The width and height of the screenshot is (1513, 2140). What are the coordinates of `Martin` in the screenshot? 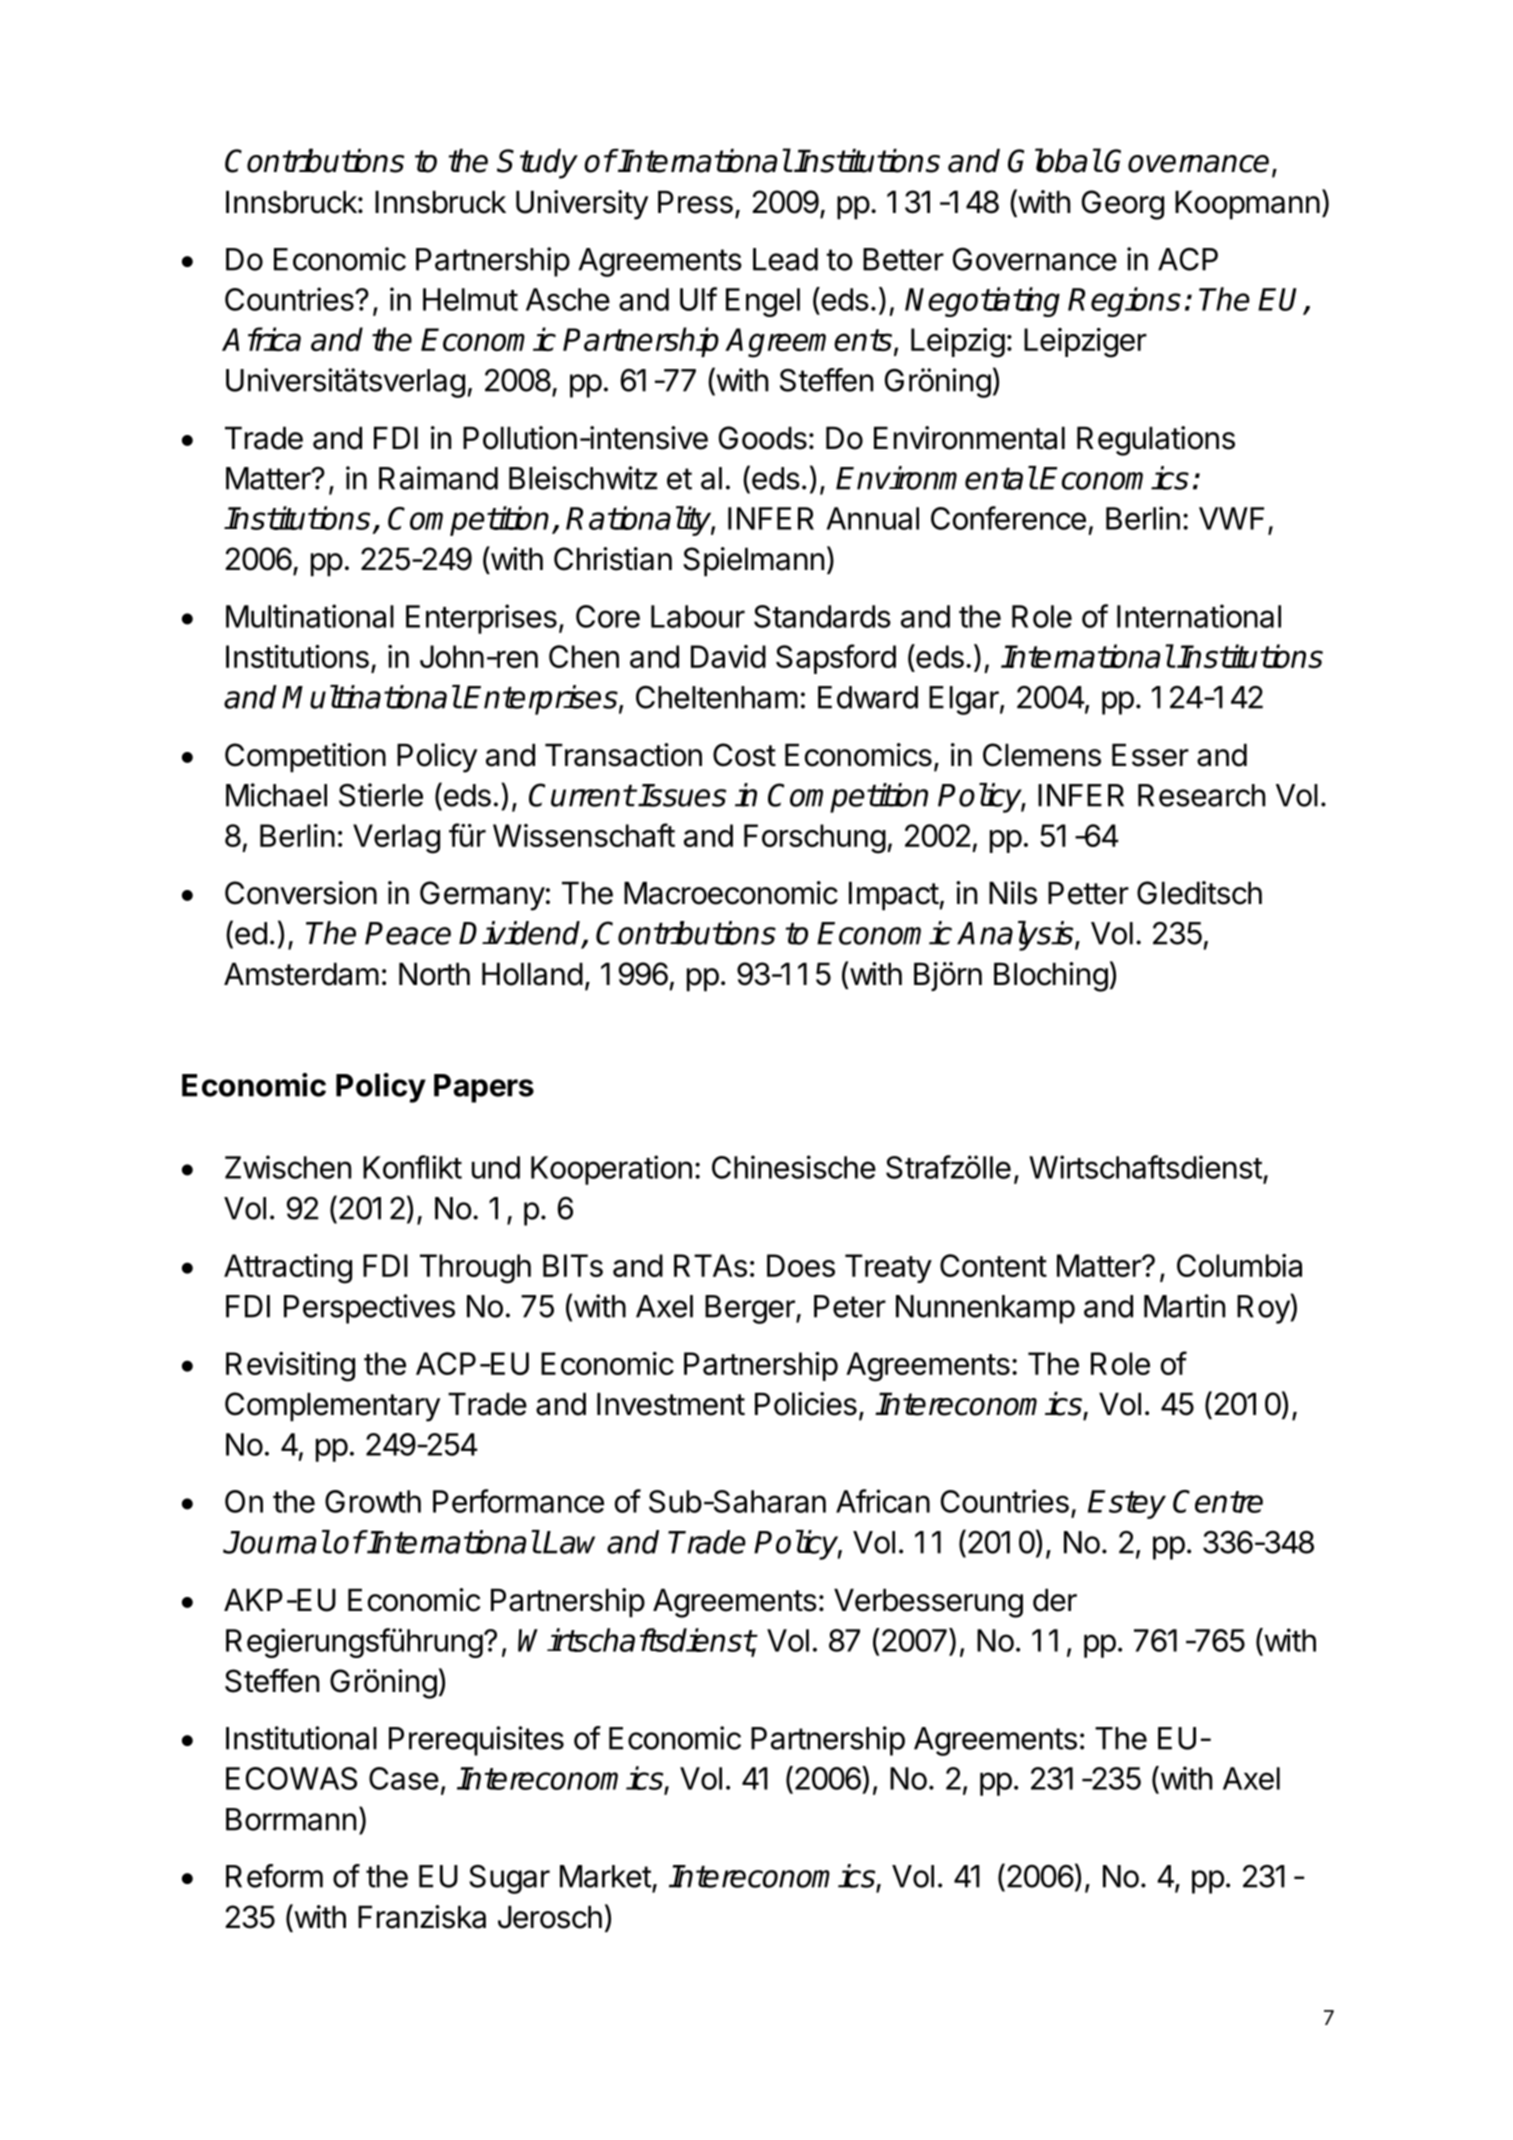 It's located at (1184, 1306).
